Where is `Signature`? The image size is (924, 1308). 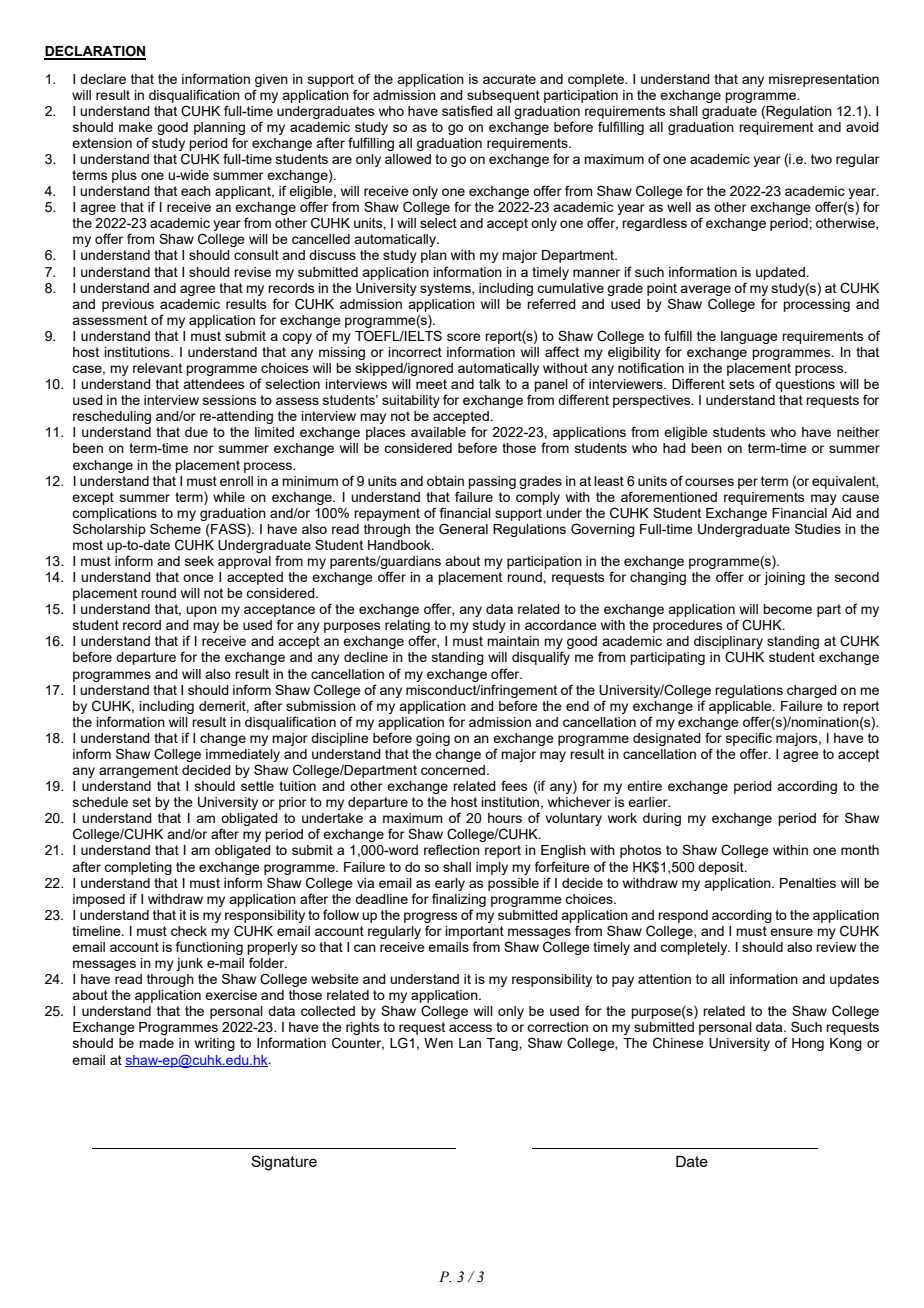 Signature is located at coordinates (284, 1163).
